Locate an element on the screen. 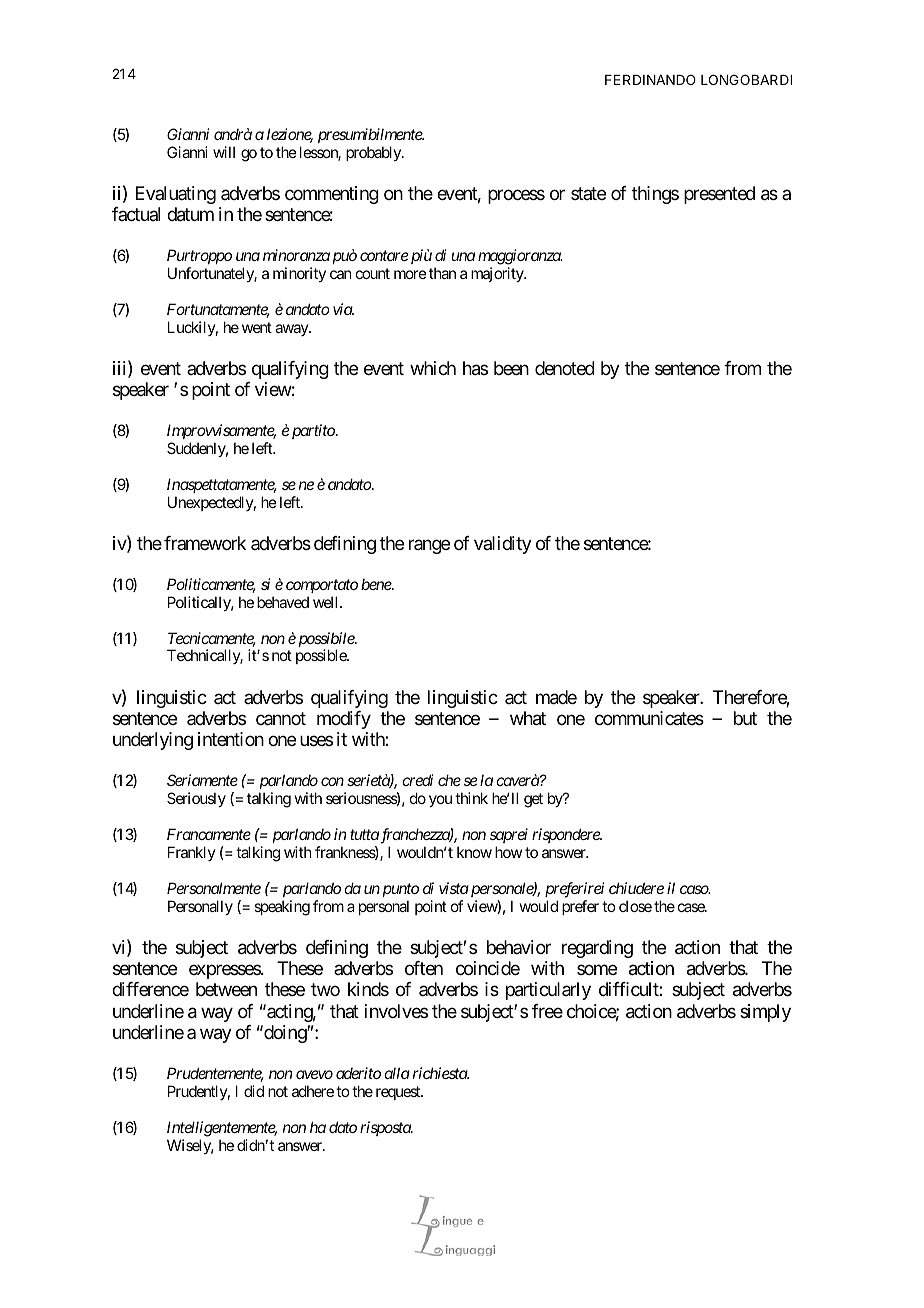 The height and width of the screenshot is (1308, 924). will is located at coordinates (224, 152).
